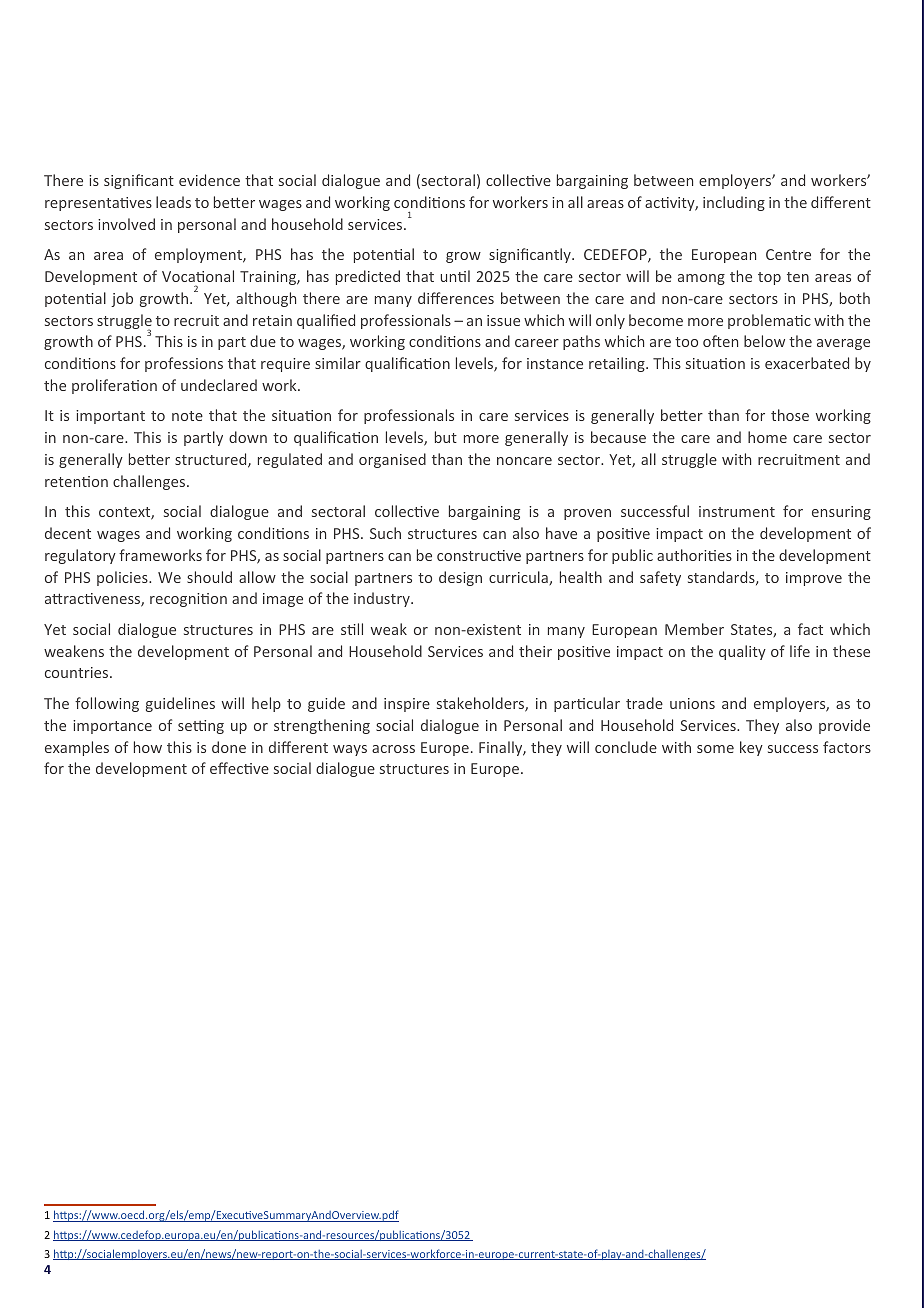 Image resolution: width=924 pixels, height=1308 pixels. What do you see at coordinates (503, 320) in the screenshot?
I see `issue` at bounding box center [503, 320].
